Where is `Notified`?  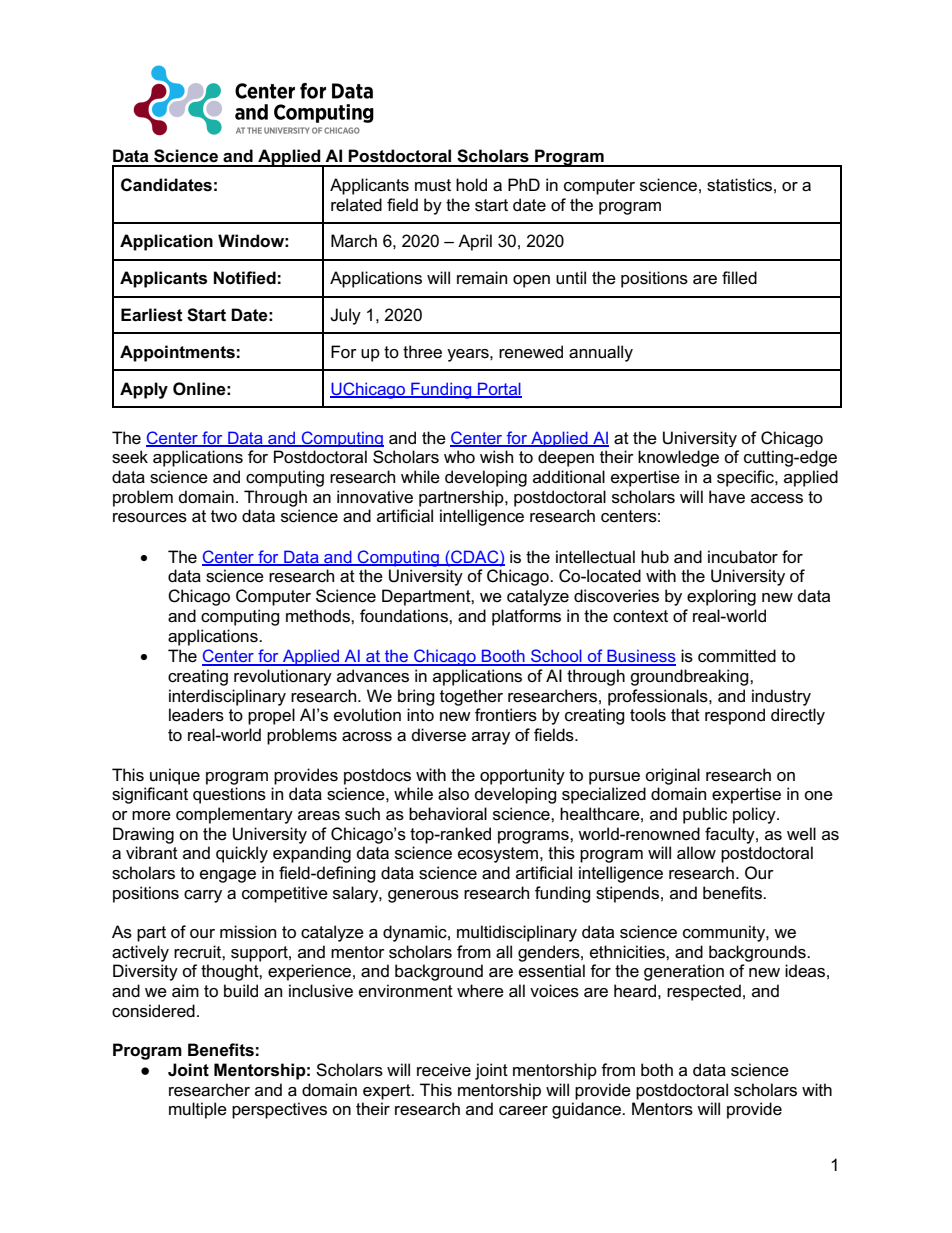 Notified is located at coordinates (245, 278).
